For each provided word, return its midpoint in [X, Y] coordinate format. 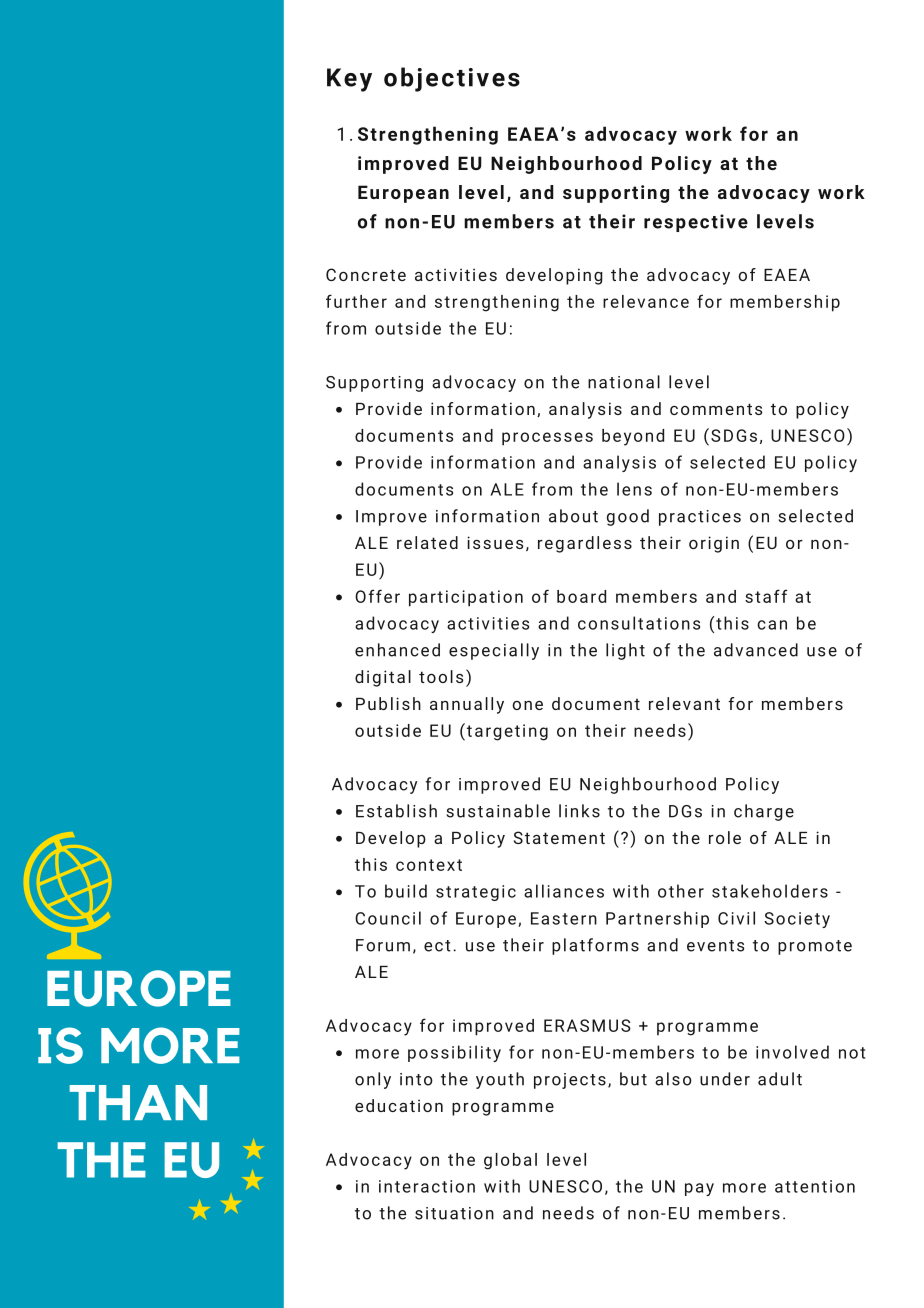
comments [716, 409]
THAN [138, 1102]
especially [494, 651]
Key [349, 80]
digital [383, 678]
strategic [476, 893]
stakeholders [770, 891]
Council [388, 918]
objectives [452, 79]
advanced [756, 650]
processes [547, 439]
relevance [646, 301]
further [356, 301]
